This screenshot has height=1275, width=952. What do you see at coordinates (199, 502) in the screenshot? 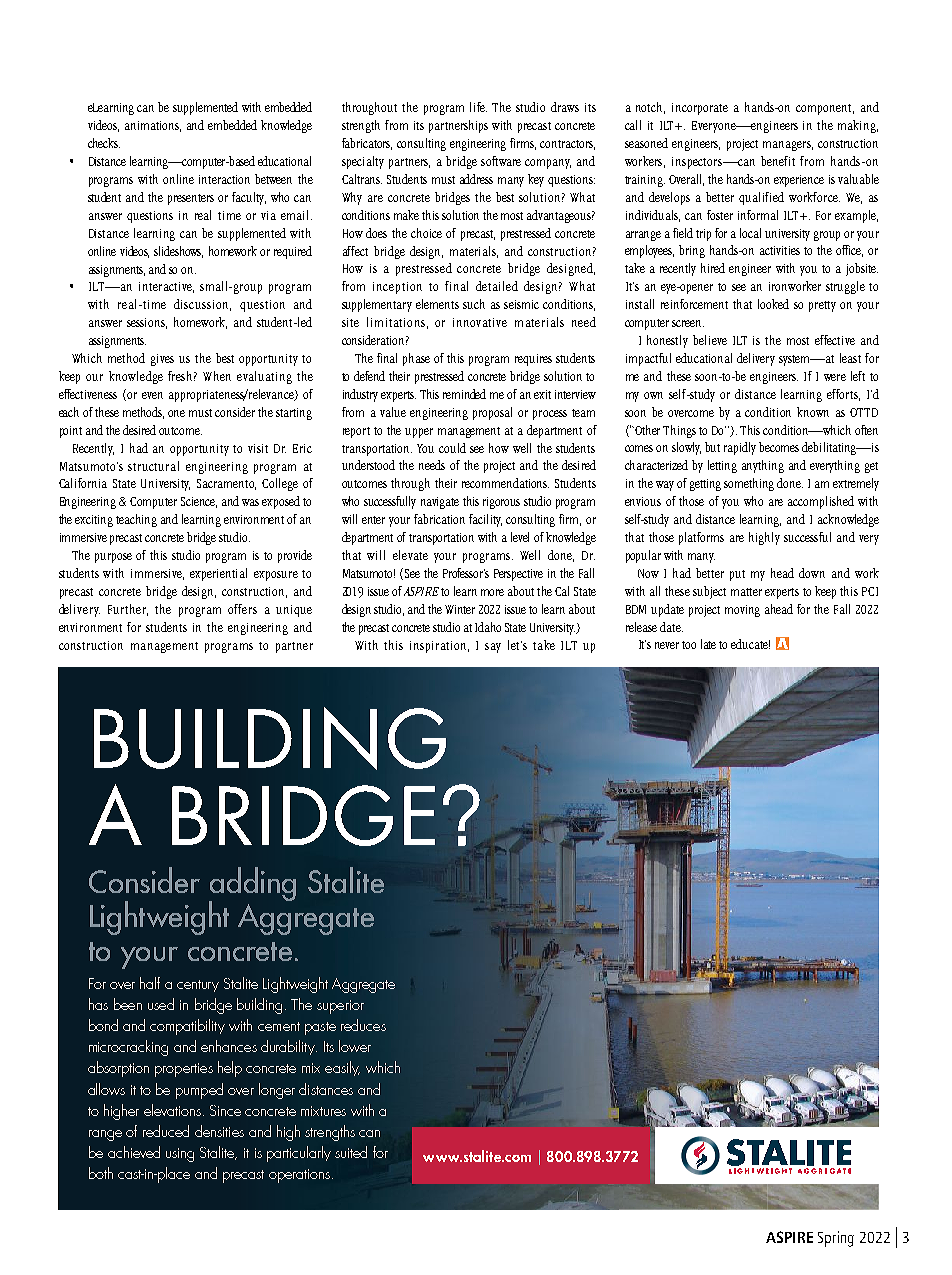
I see `Science` at bounding box center [199, 502].
